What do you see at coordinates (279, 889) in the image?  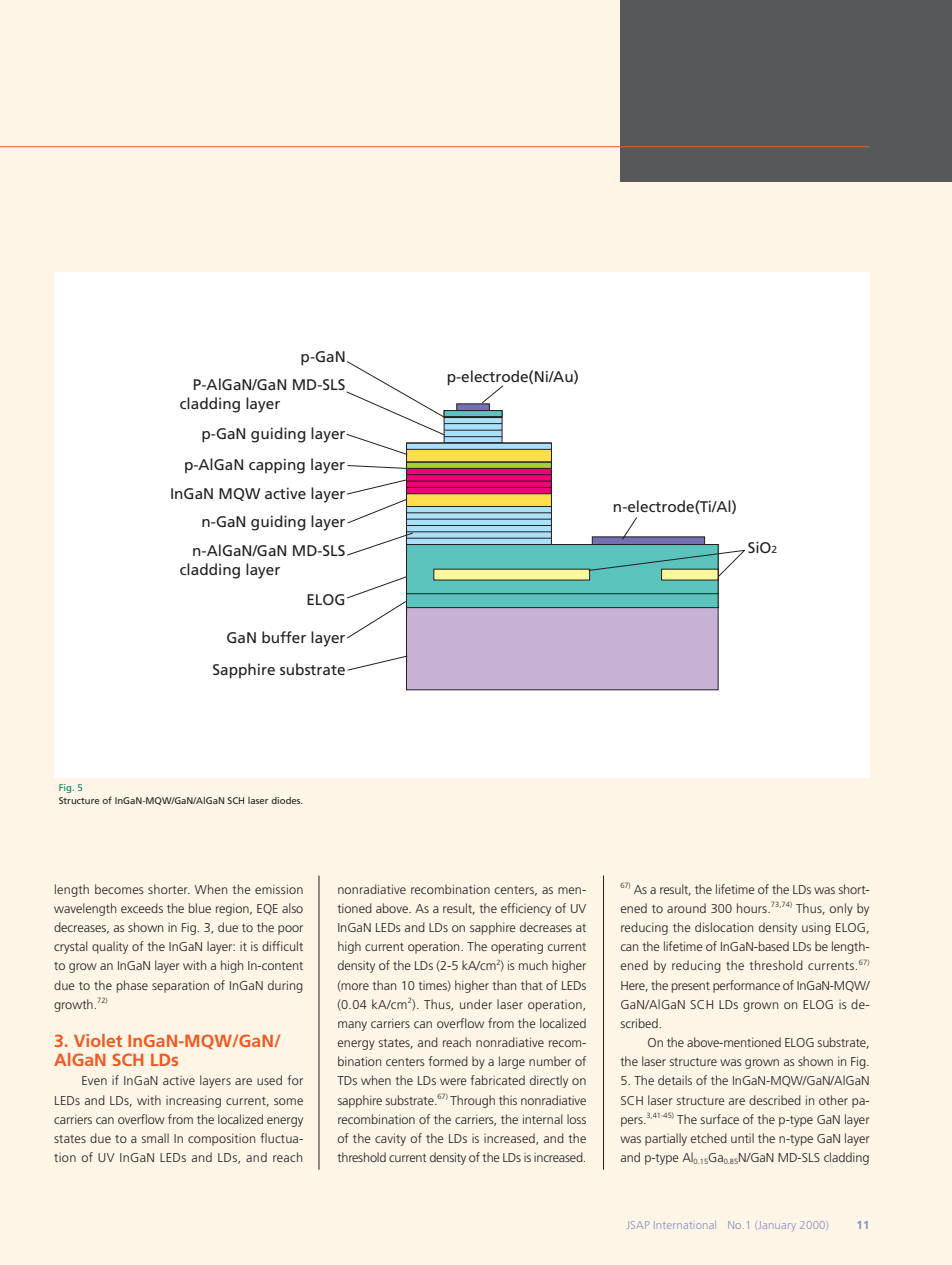 I see `emission` at bounding box center [279, 889].
